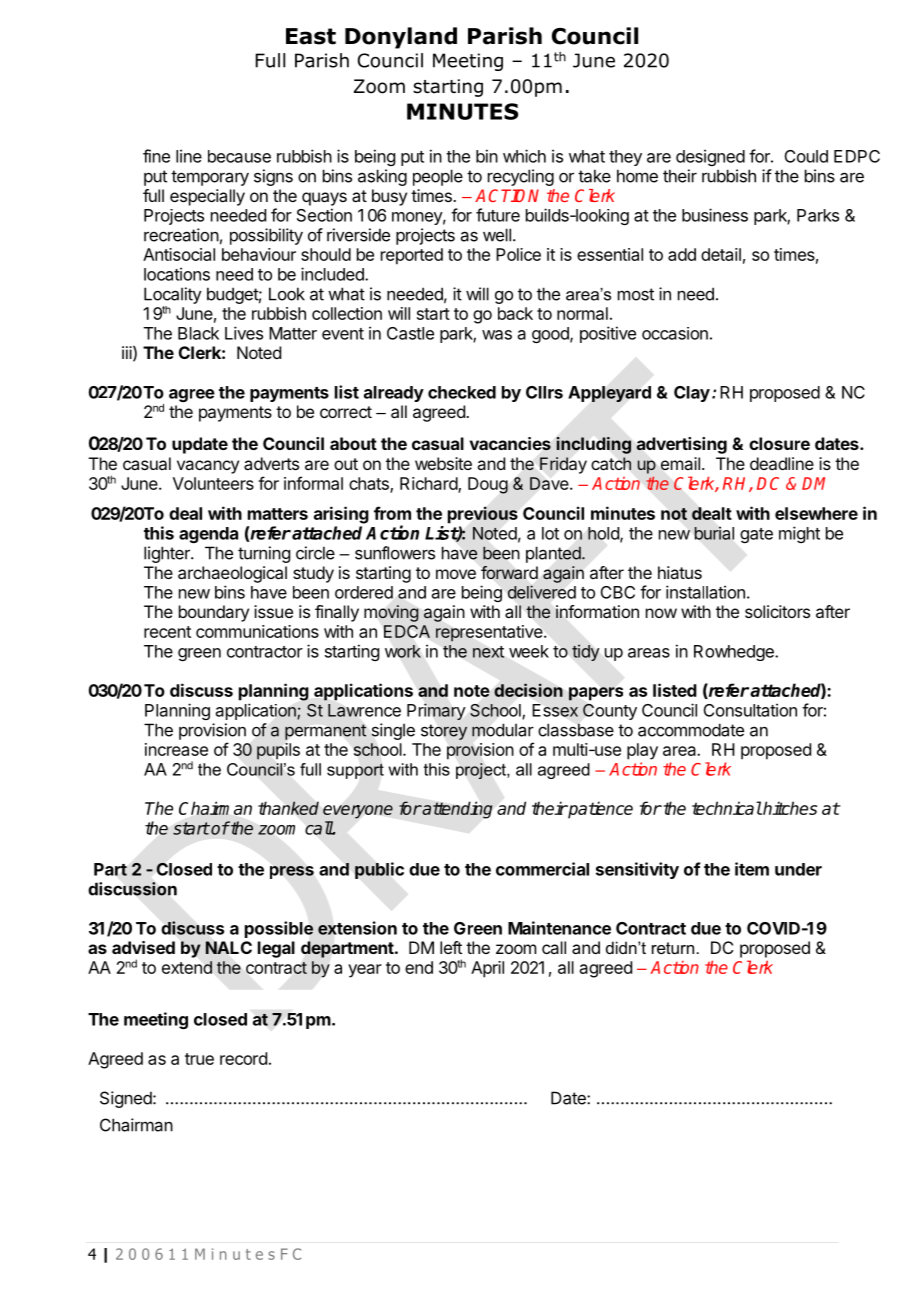 The height and width of the screenshot is (1308, 924). What do you see at coordinates (806, 156) in the screenshot?
I see `Could` at bounding box center [806, 156].
